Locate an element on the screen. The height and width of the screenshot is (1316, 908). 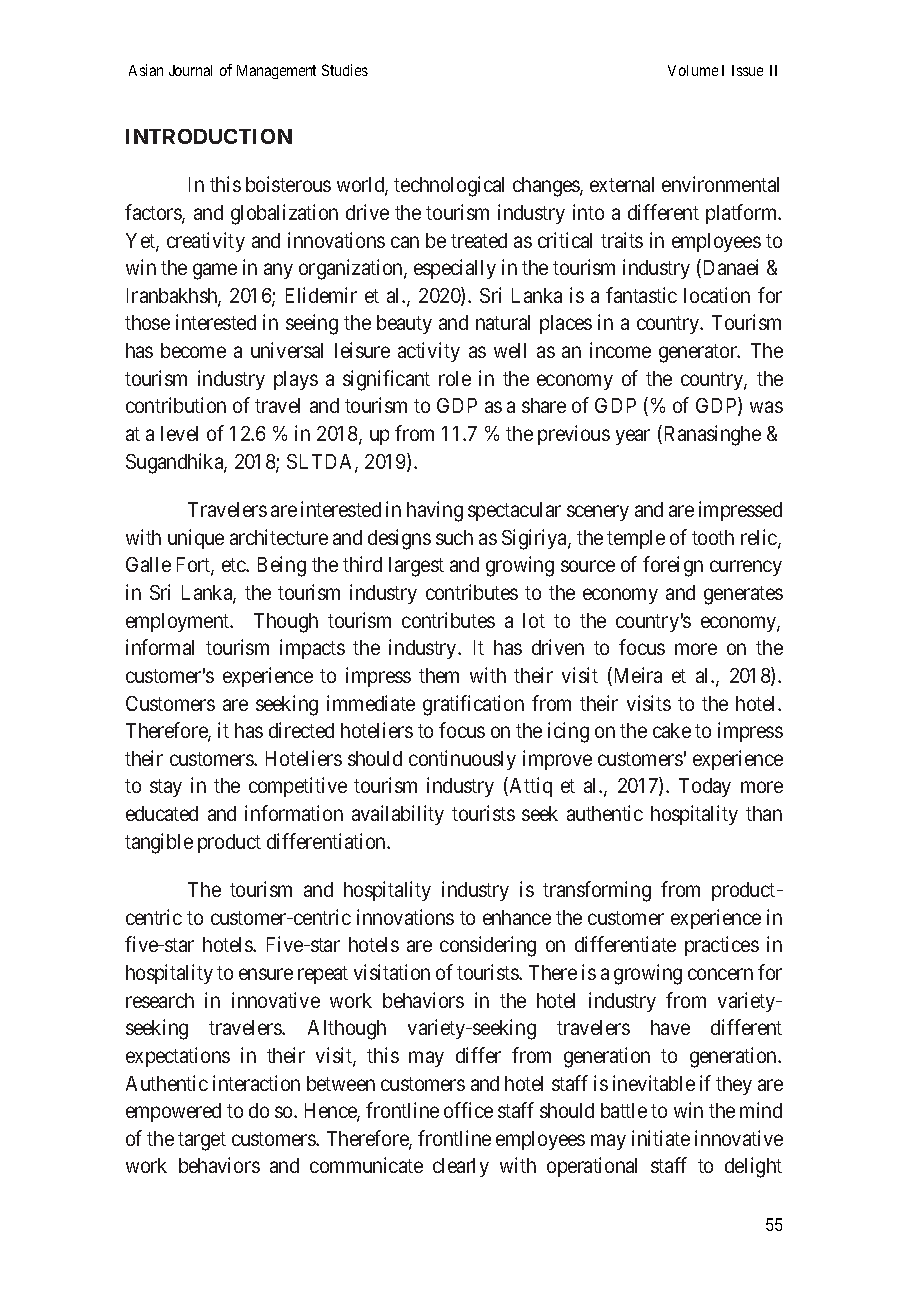
INTRODUCTION is located at coordinates (209, 136).
